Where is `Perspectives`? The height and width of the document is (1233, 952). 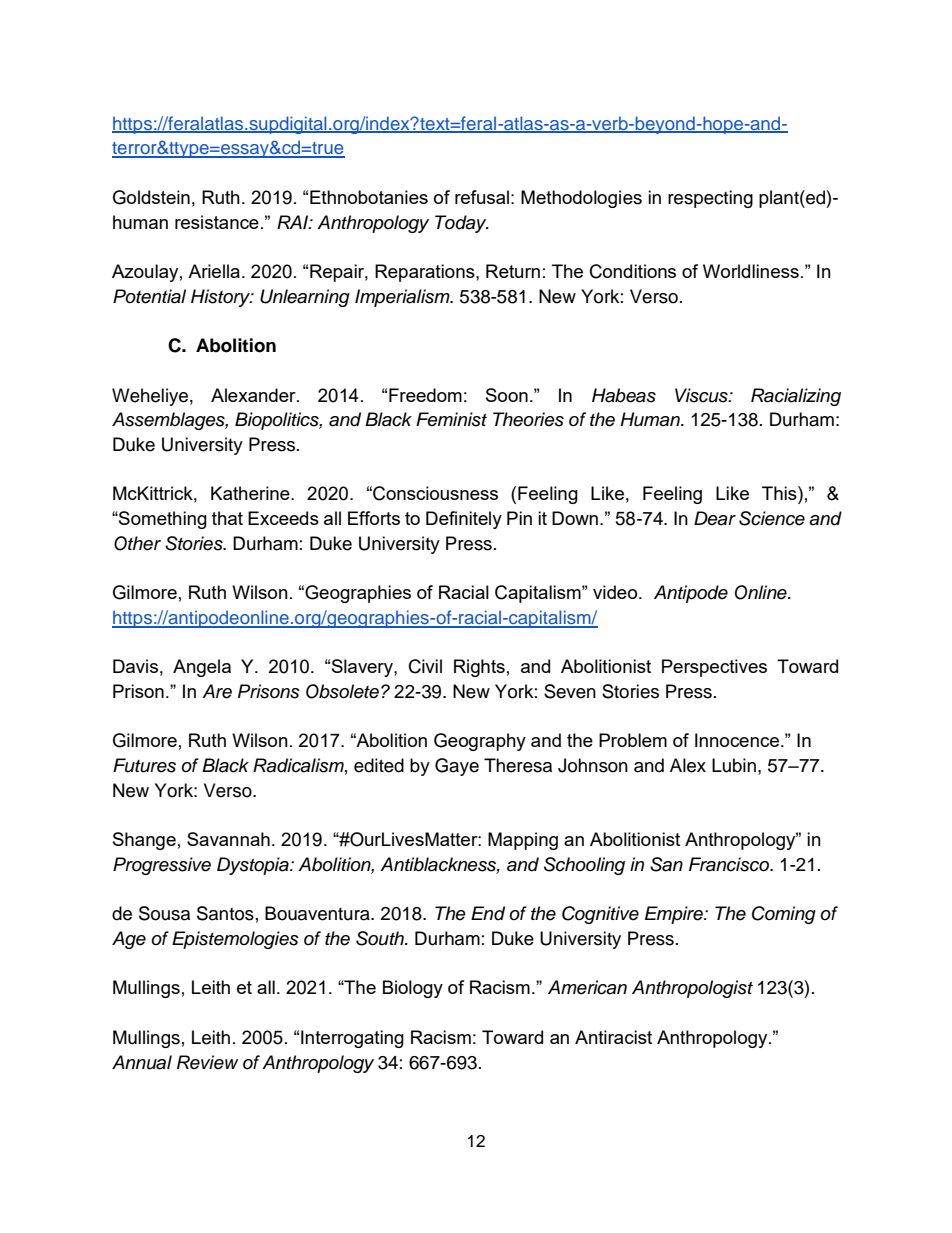
Perspectives is located at coordinates (714, 668).
